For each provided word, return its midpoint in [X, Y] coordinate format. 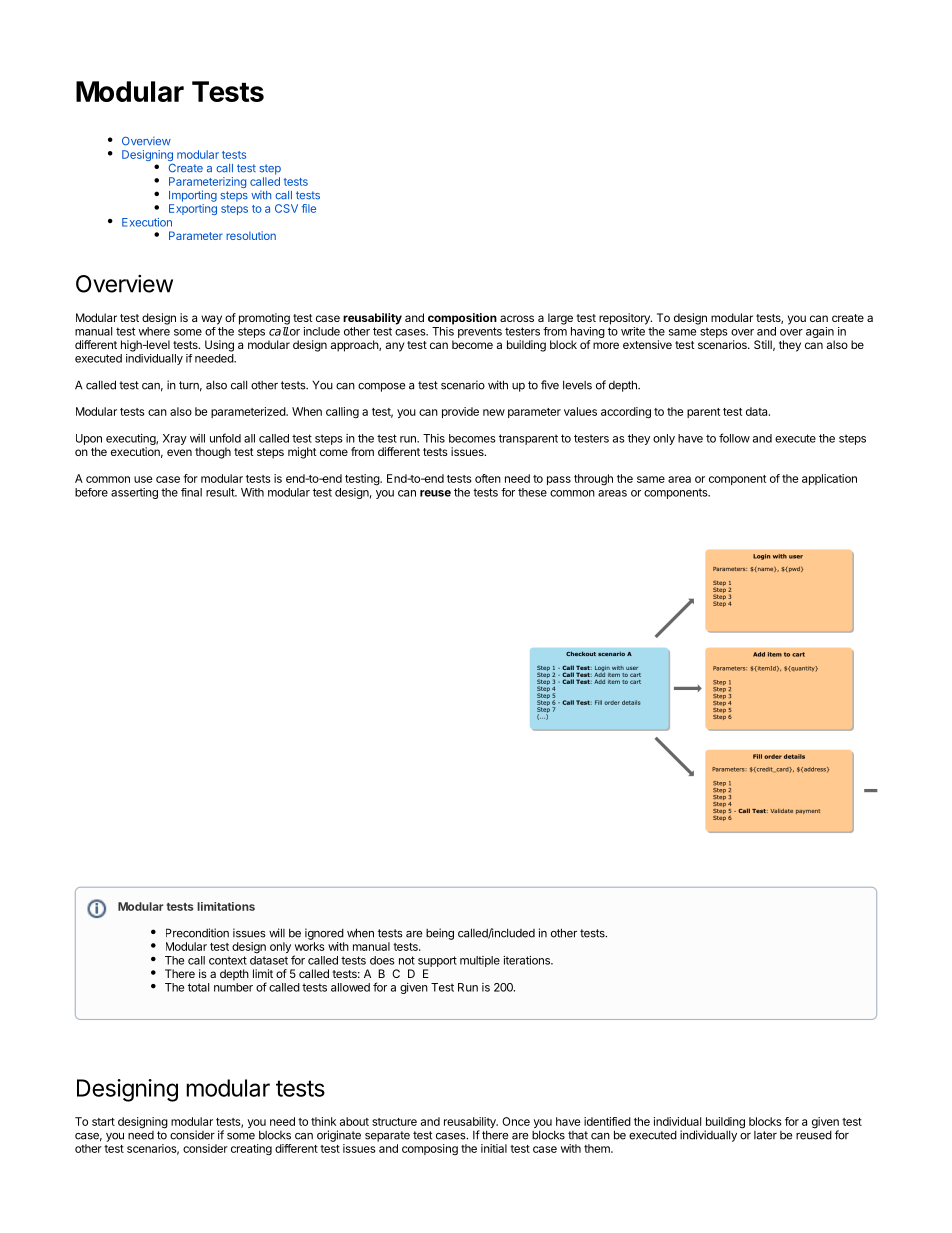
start [103, 1122]
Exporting [193, 209]
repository [625, 319]
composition [462, 319]
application [829, 479]
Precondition [197, 933]
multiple [480, 961]
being [440, 934]
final [191, 492]
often [488, 478]
